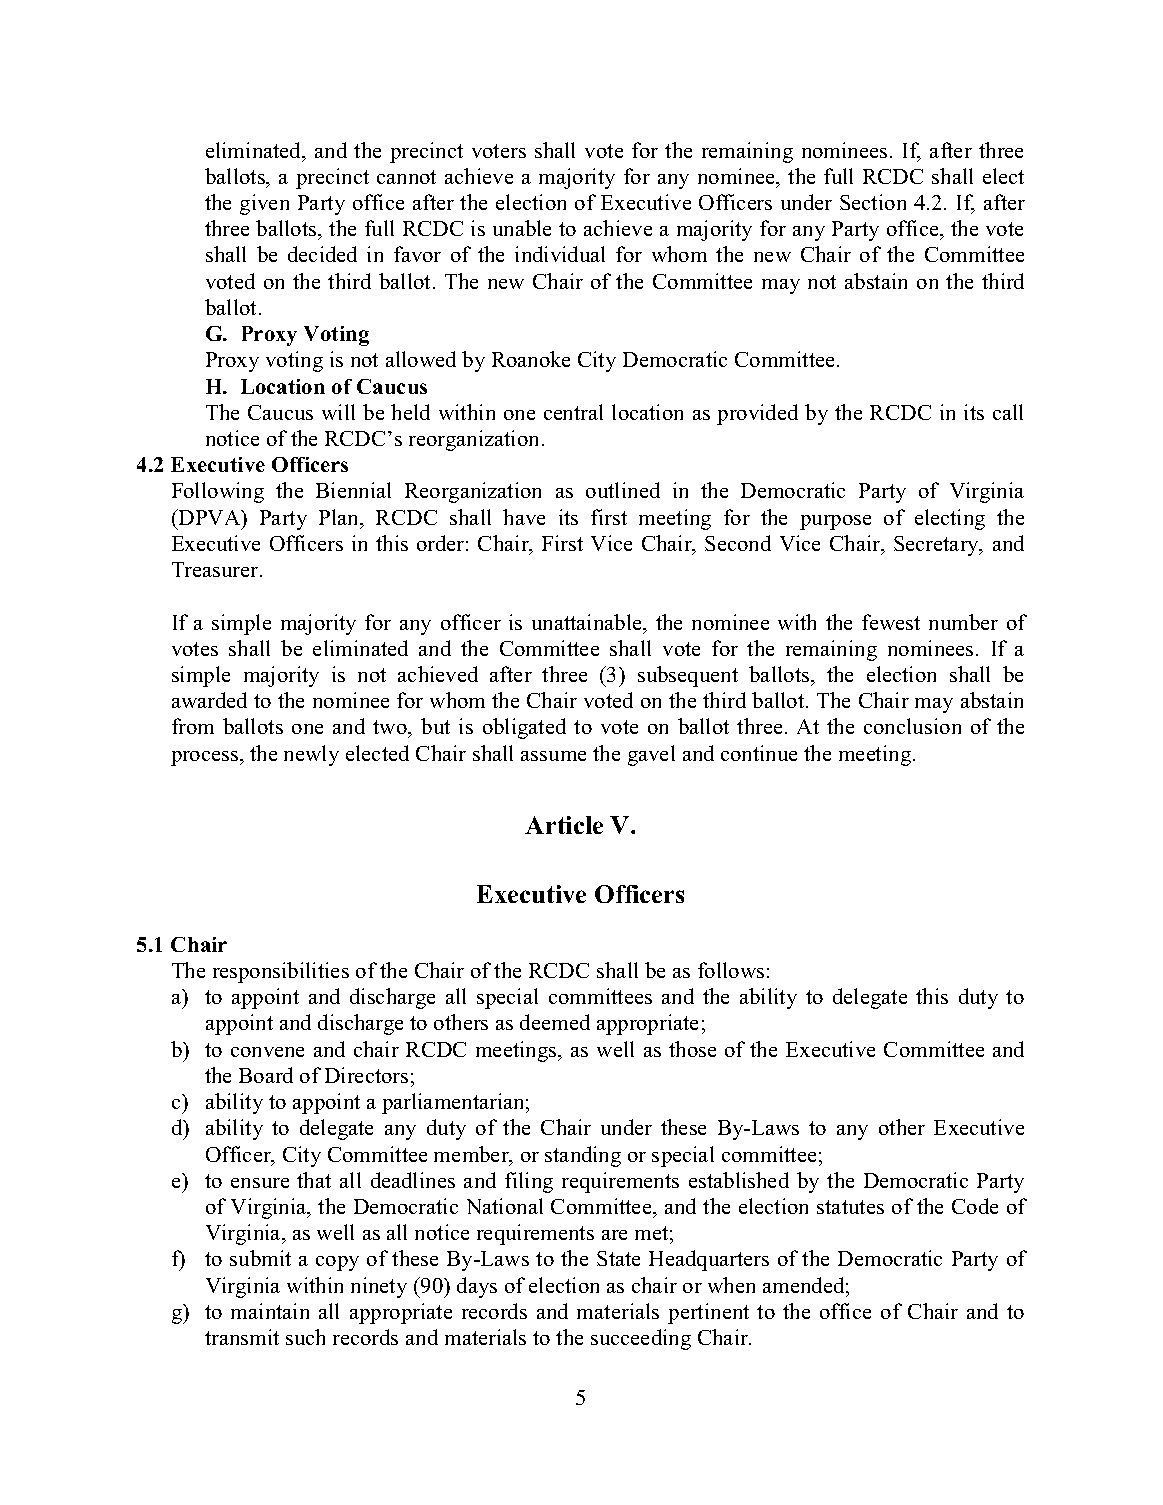 This screenshot has width=1163, height=1505. Describe the element at coordinates (353, 490) in the screenshot. I see `Biennial` at that location.
